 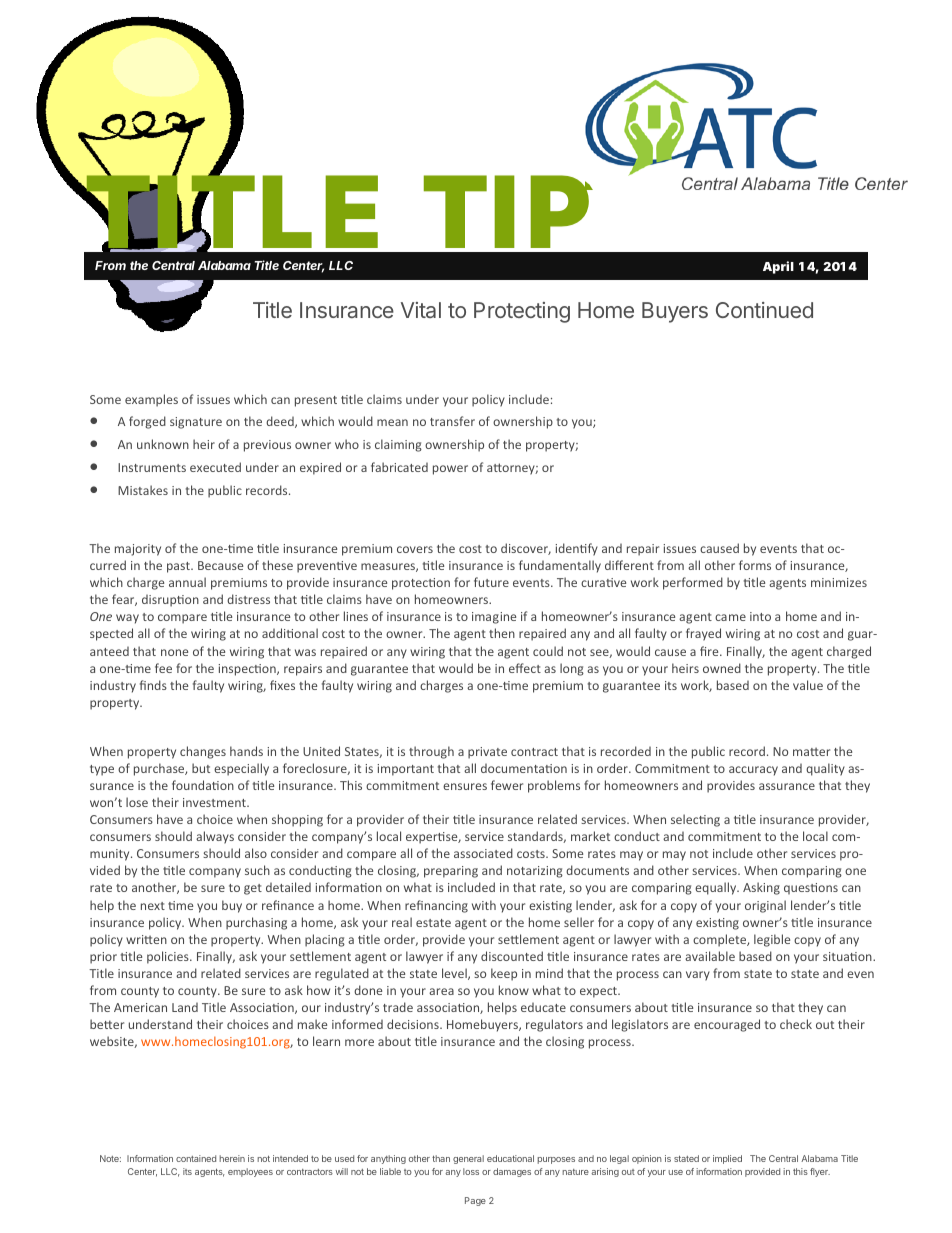 What do you see at coordinates (203, 752) in the screenshot?
I see `changes` at bounding box center [203, 752].
